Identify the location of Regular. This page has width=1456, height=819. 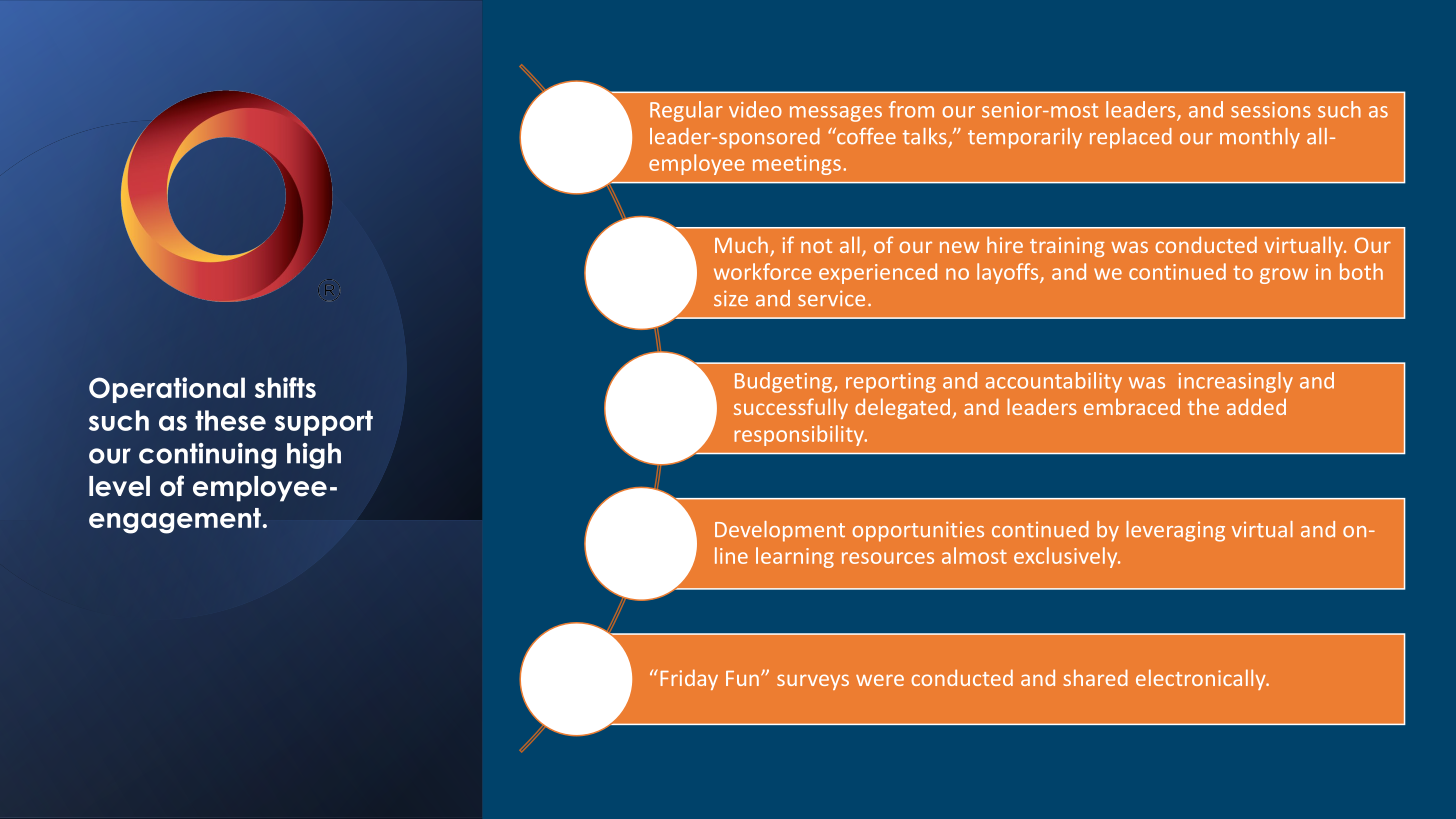
(686, 111).
